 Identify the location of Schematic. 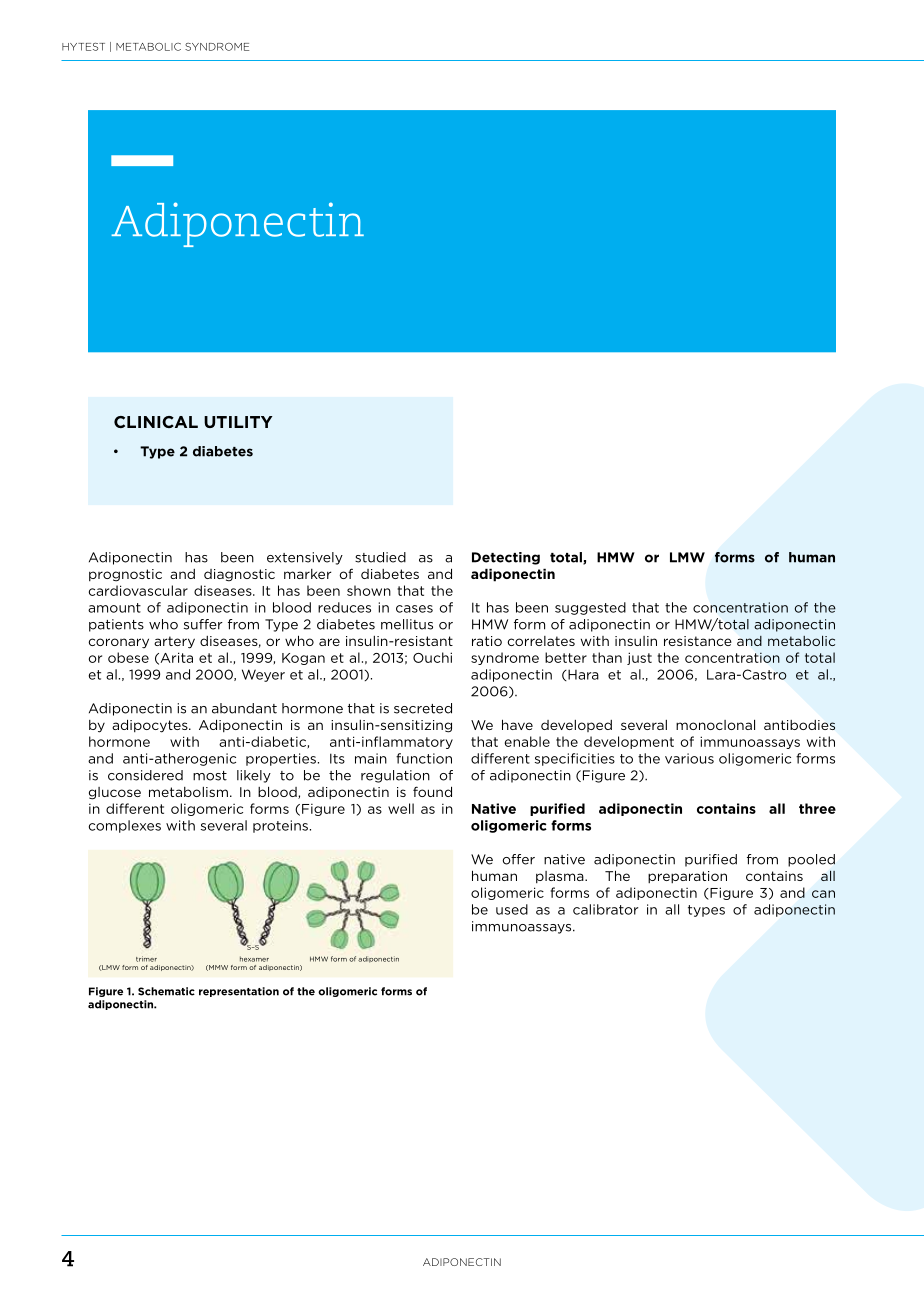
(166, 991).
